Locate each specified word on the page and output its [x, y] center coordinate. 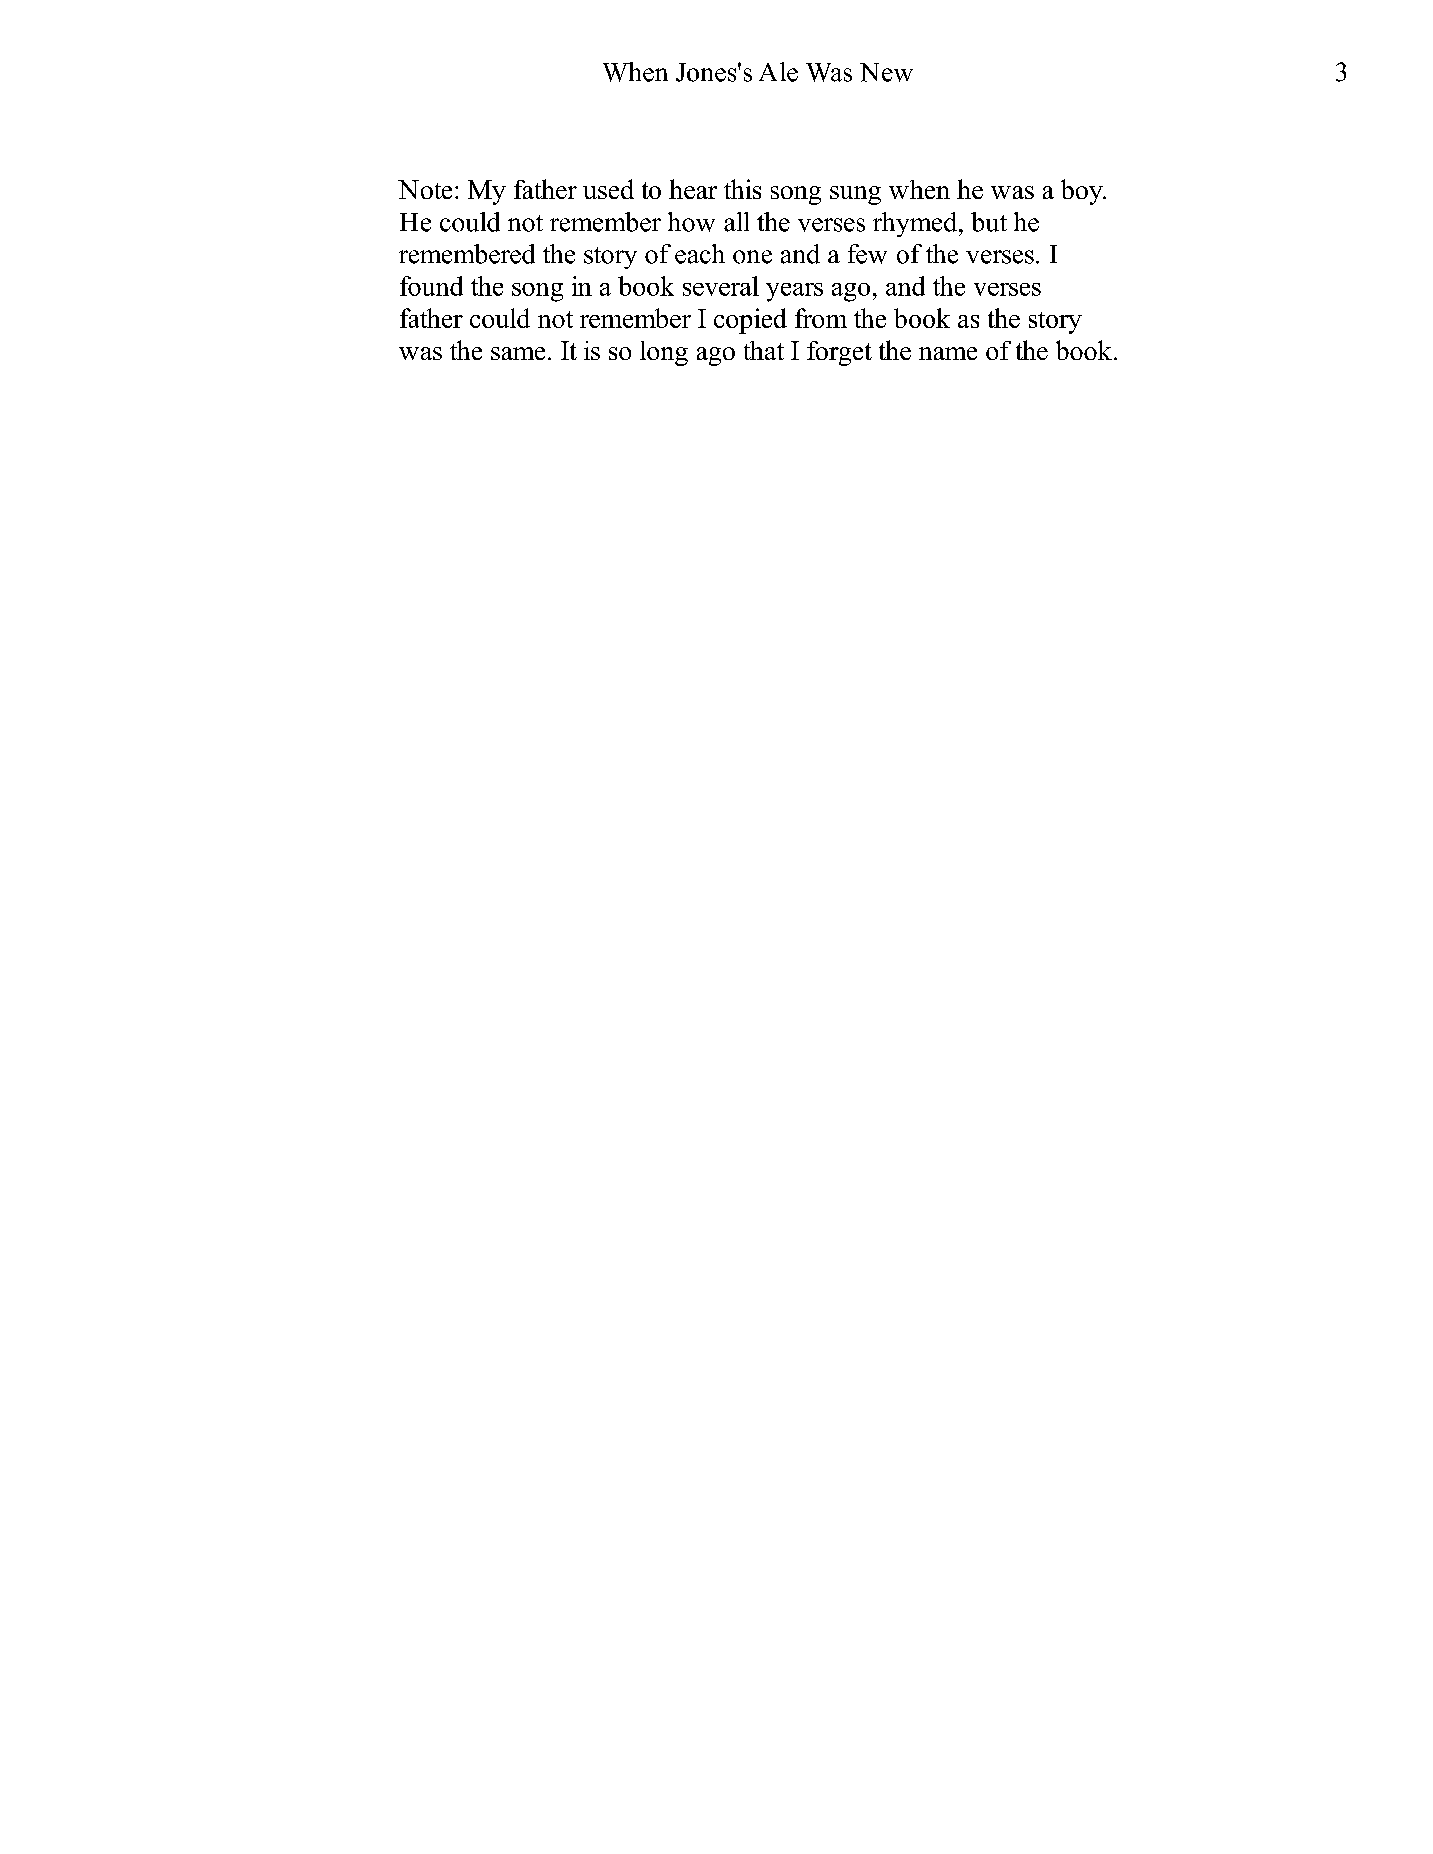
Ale [778, 72]
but [989, 222]
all [736, 222]
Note [425, 189]
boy [1083, 192]
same [518, 353]
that [764, 350]
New [886, 72]
